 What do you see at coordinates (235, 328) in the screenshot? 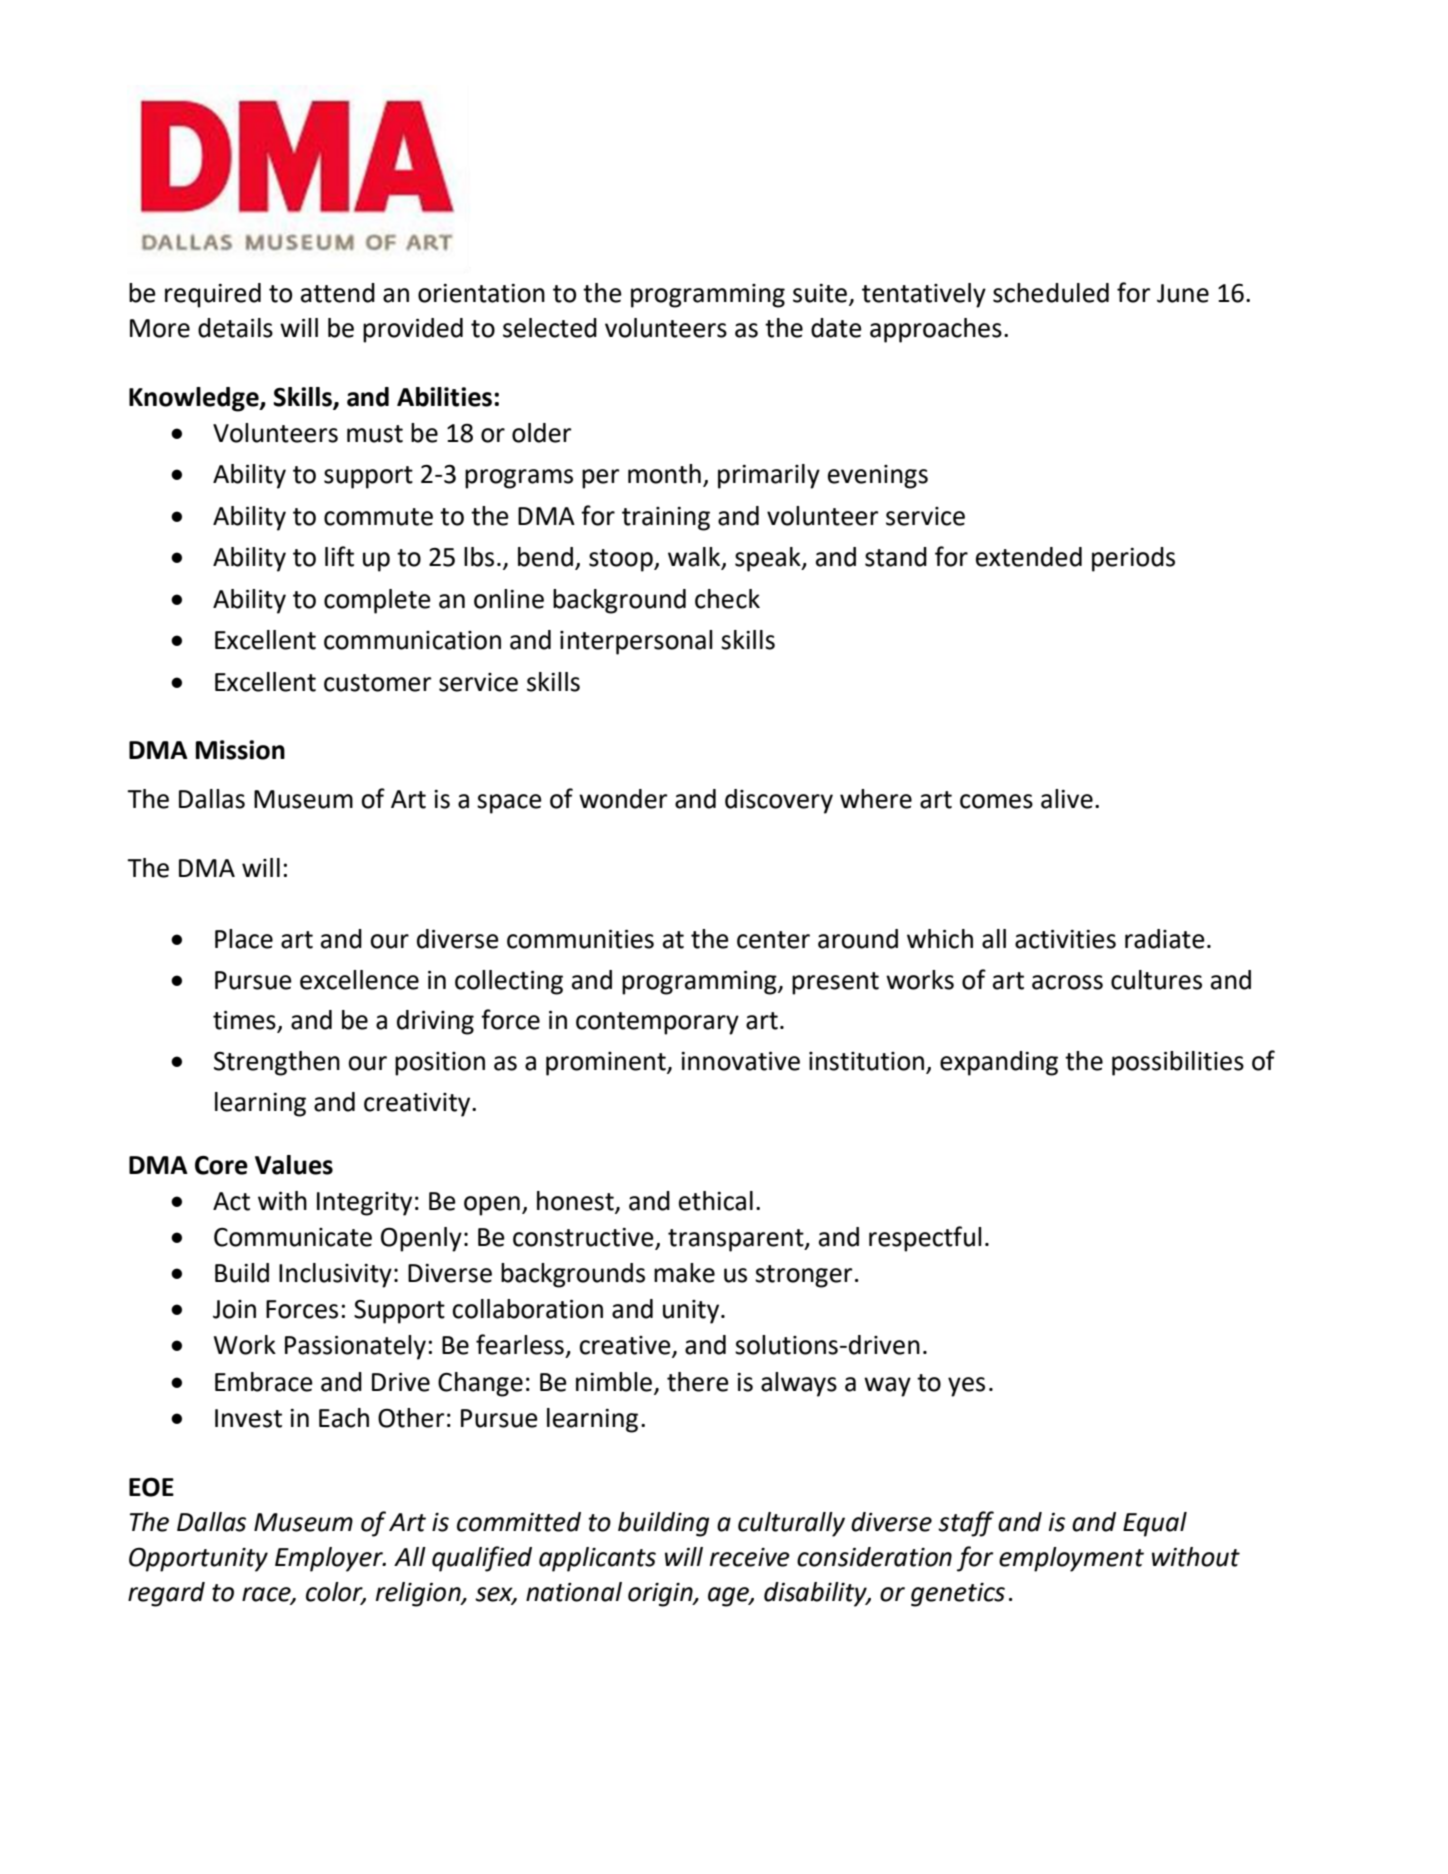
I see `details` at bounding box center [235, 328].
